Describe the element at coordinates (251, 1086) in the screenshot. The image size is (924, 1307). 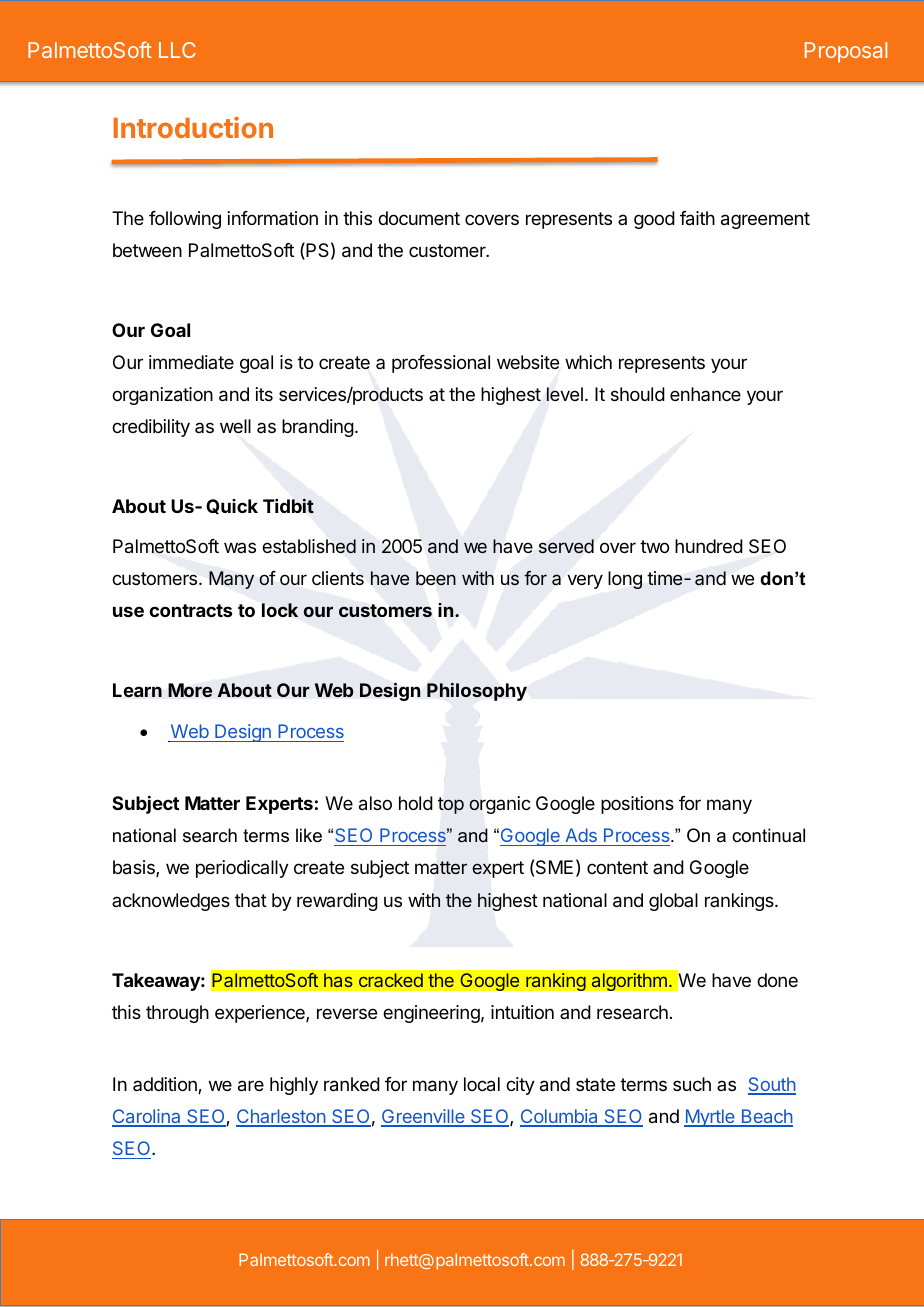
I see `are` at that location.
